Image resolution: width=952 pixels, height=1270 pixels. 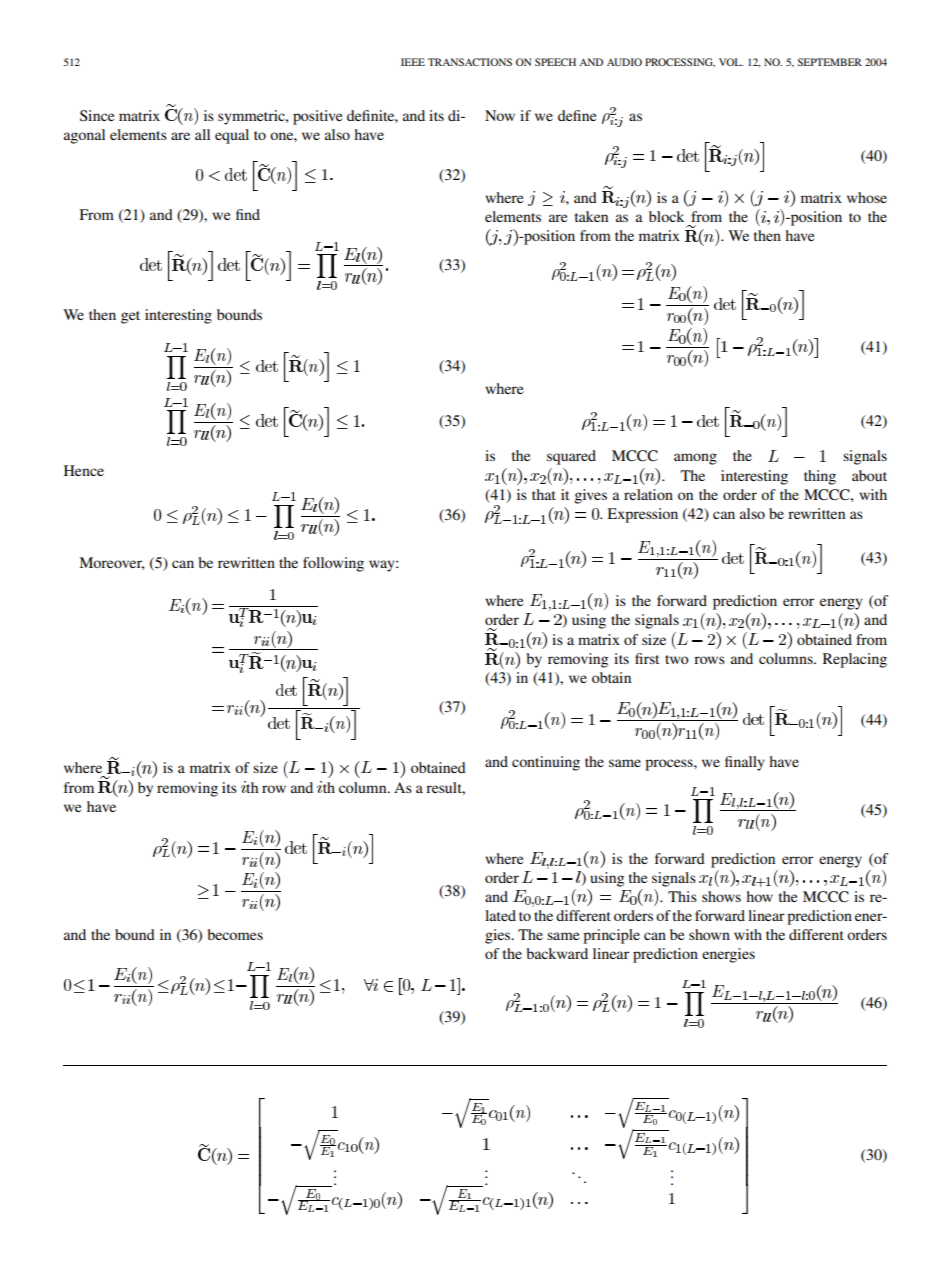 What do you see at coordinates (709, 934) in the image?
I see `shown` at bounding box center [709, 934].
